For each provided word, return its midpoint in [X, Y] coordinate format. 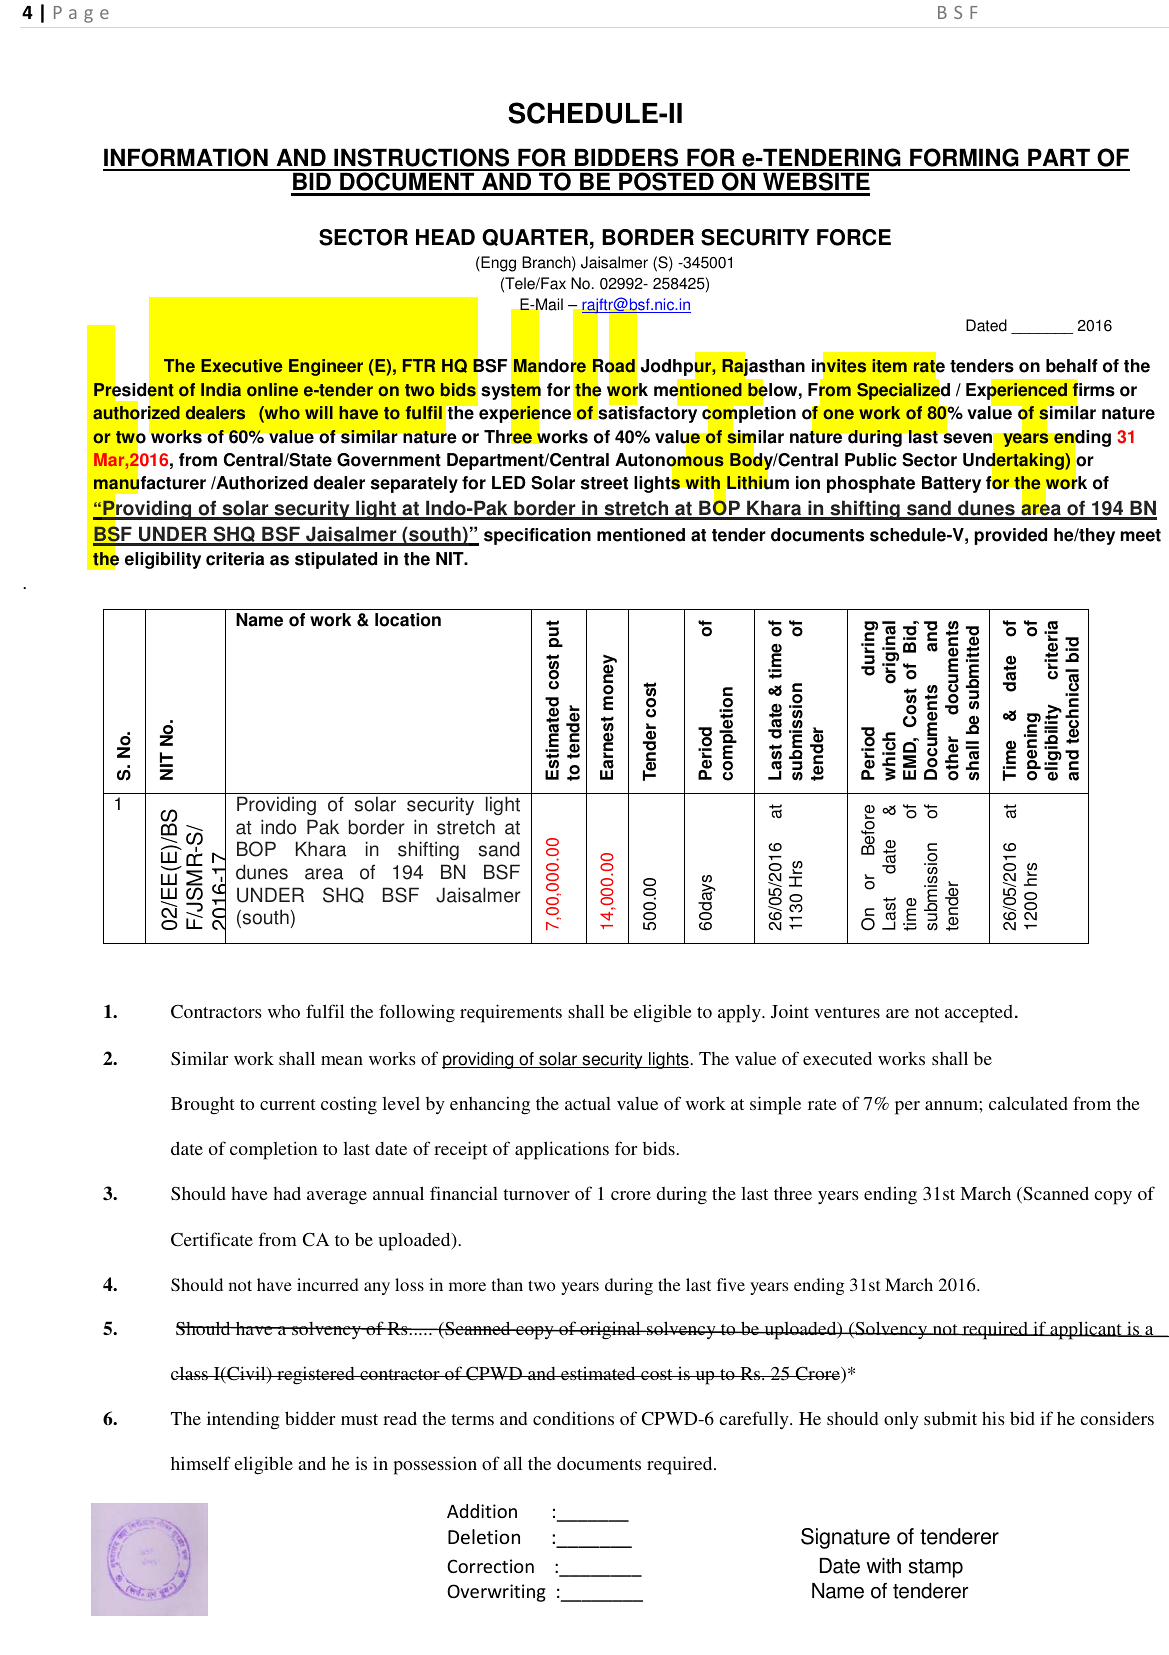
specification [537, 536]
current [288, 1104]
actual [588, 1103]
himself [201, 1463]
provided [1010, 536]
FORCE [854, 237]
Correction [490, 1566]
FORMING [964, 159]
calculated [1028, 1103]
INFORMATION [186, 159]
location [408, 620]
